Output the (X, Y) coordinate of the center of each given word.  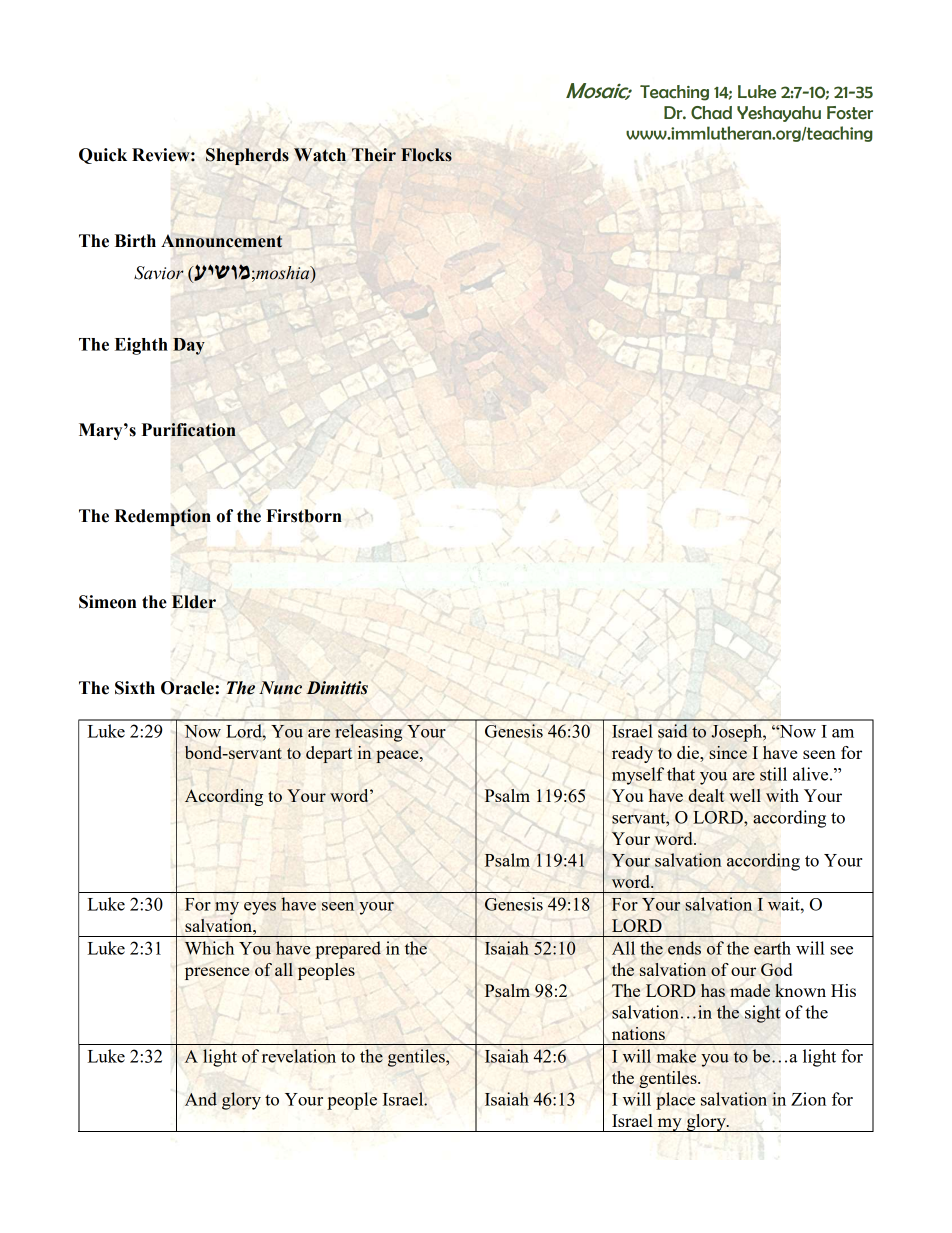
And (201, 1099)
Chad (711, 113)
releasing (368, 733)
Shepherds (247, 156)
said (673, 731)
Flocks (426, 155)
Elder (194, 602)
